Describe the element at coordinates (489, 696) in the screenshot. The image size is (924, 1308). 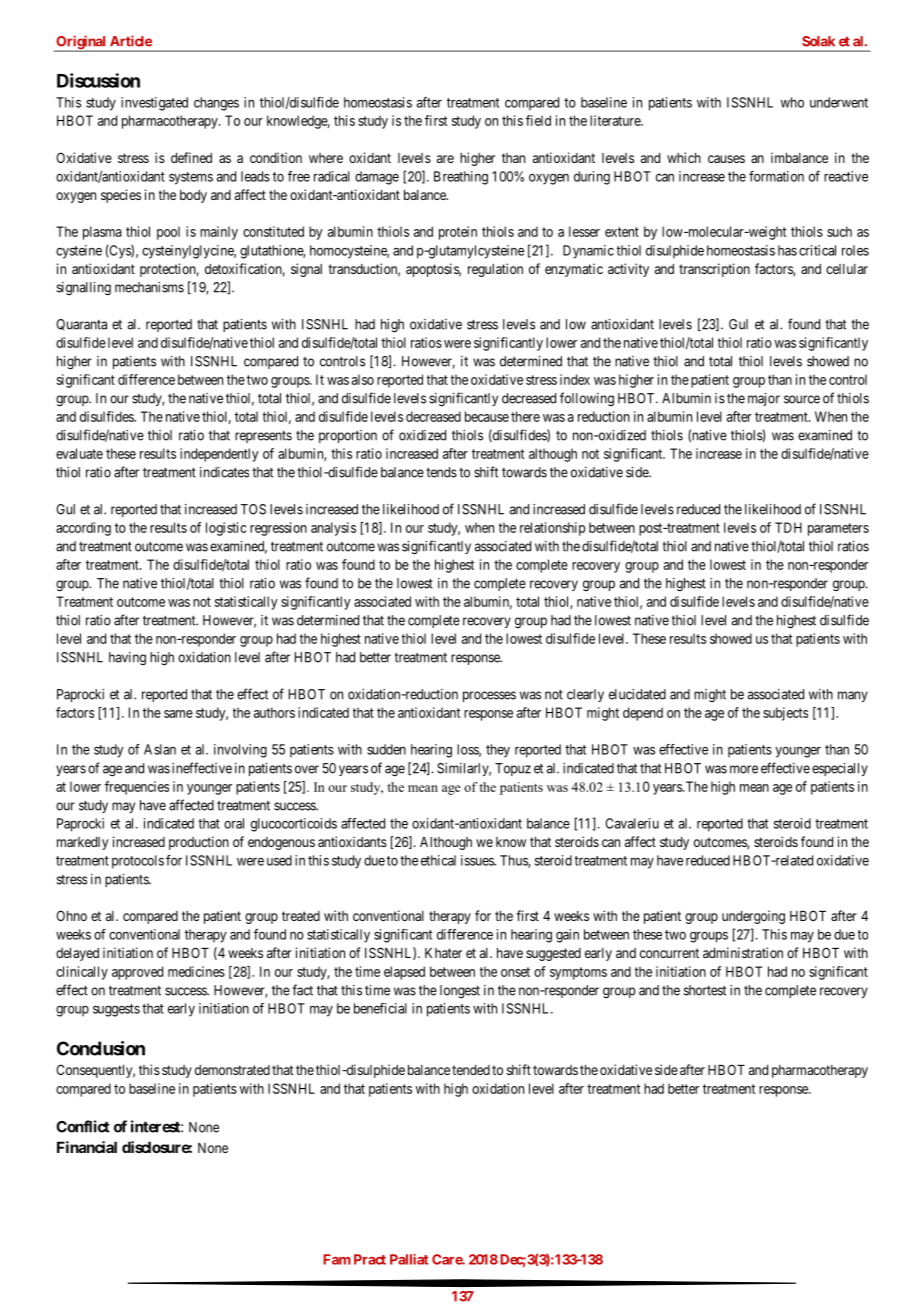
I see `processes` at that location.
